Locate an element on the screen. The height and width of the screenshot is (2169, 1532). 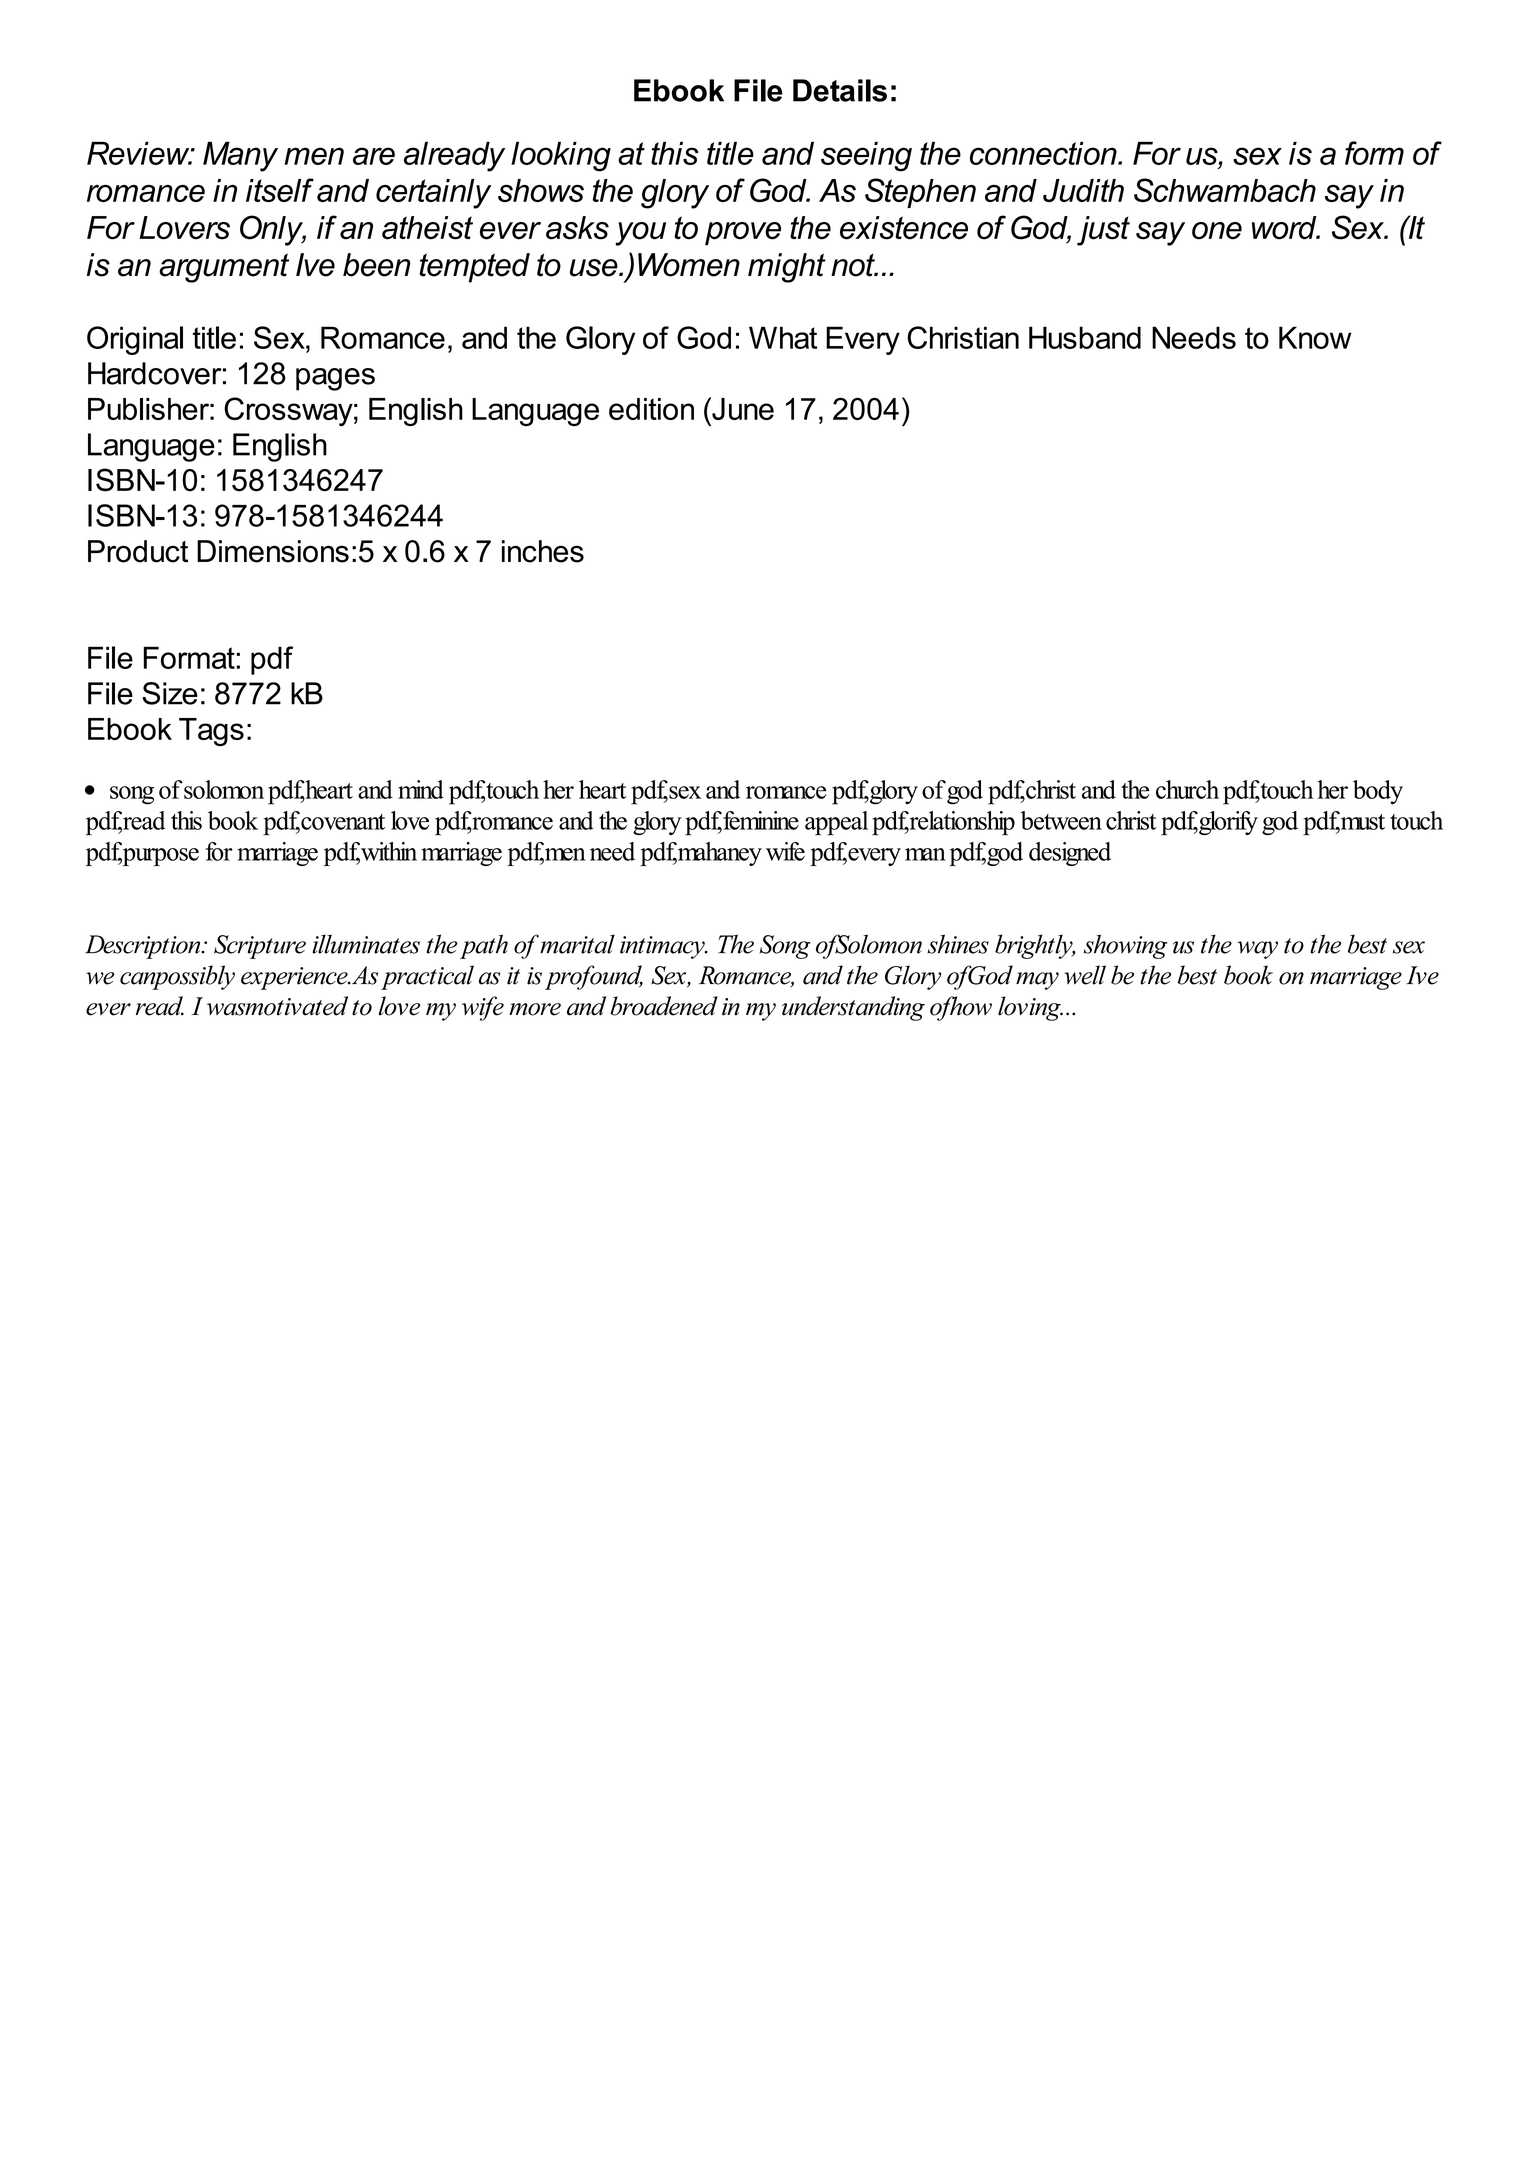
inches is located at coordinates (543, 551).
